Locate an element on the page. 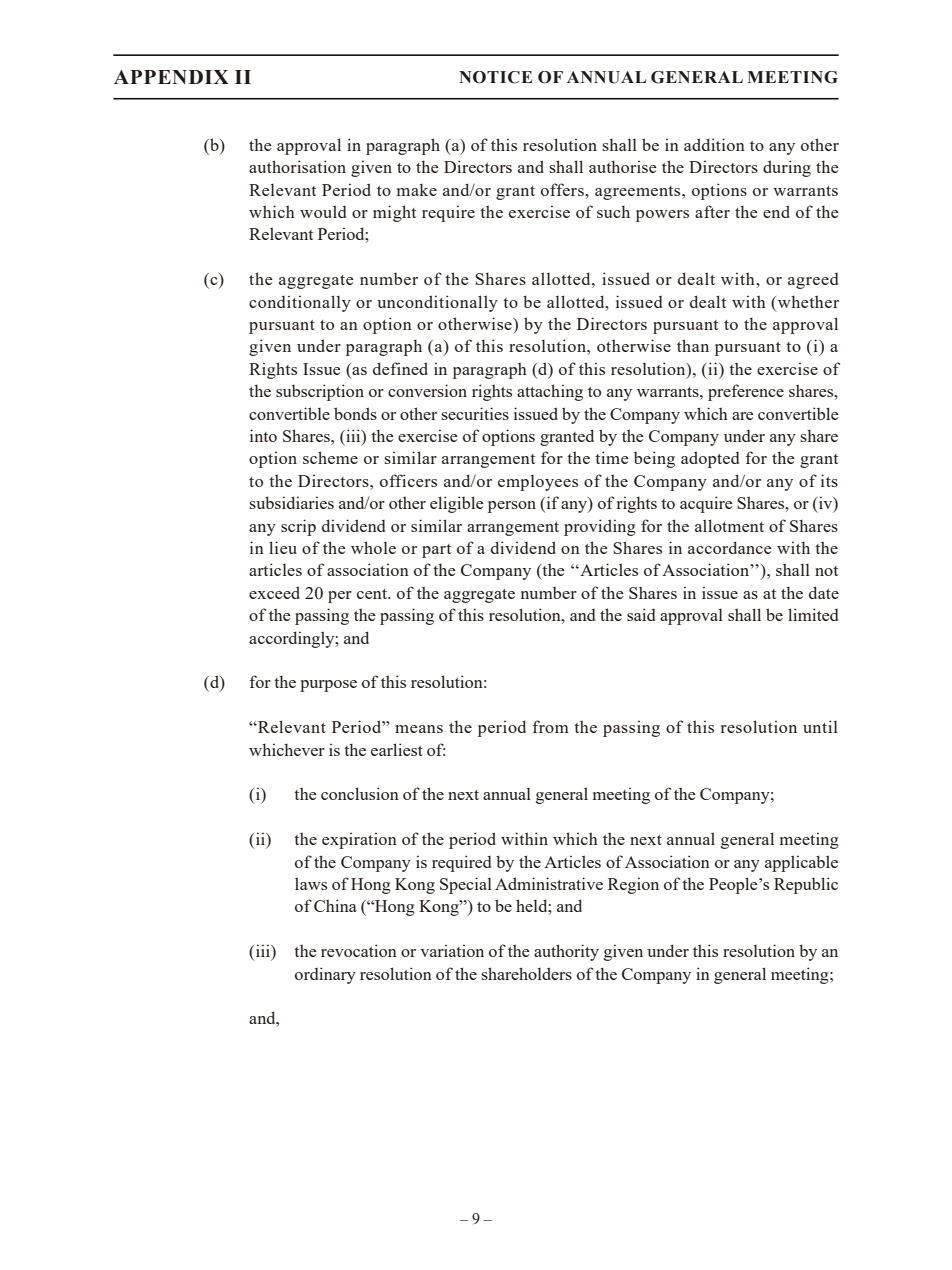  ordinary is located at coordinates (325, 975).
